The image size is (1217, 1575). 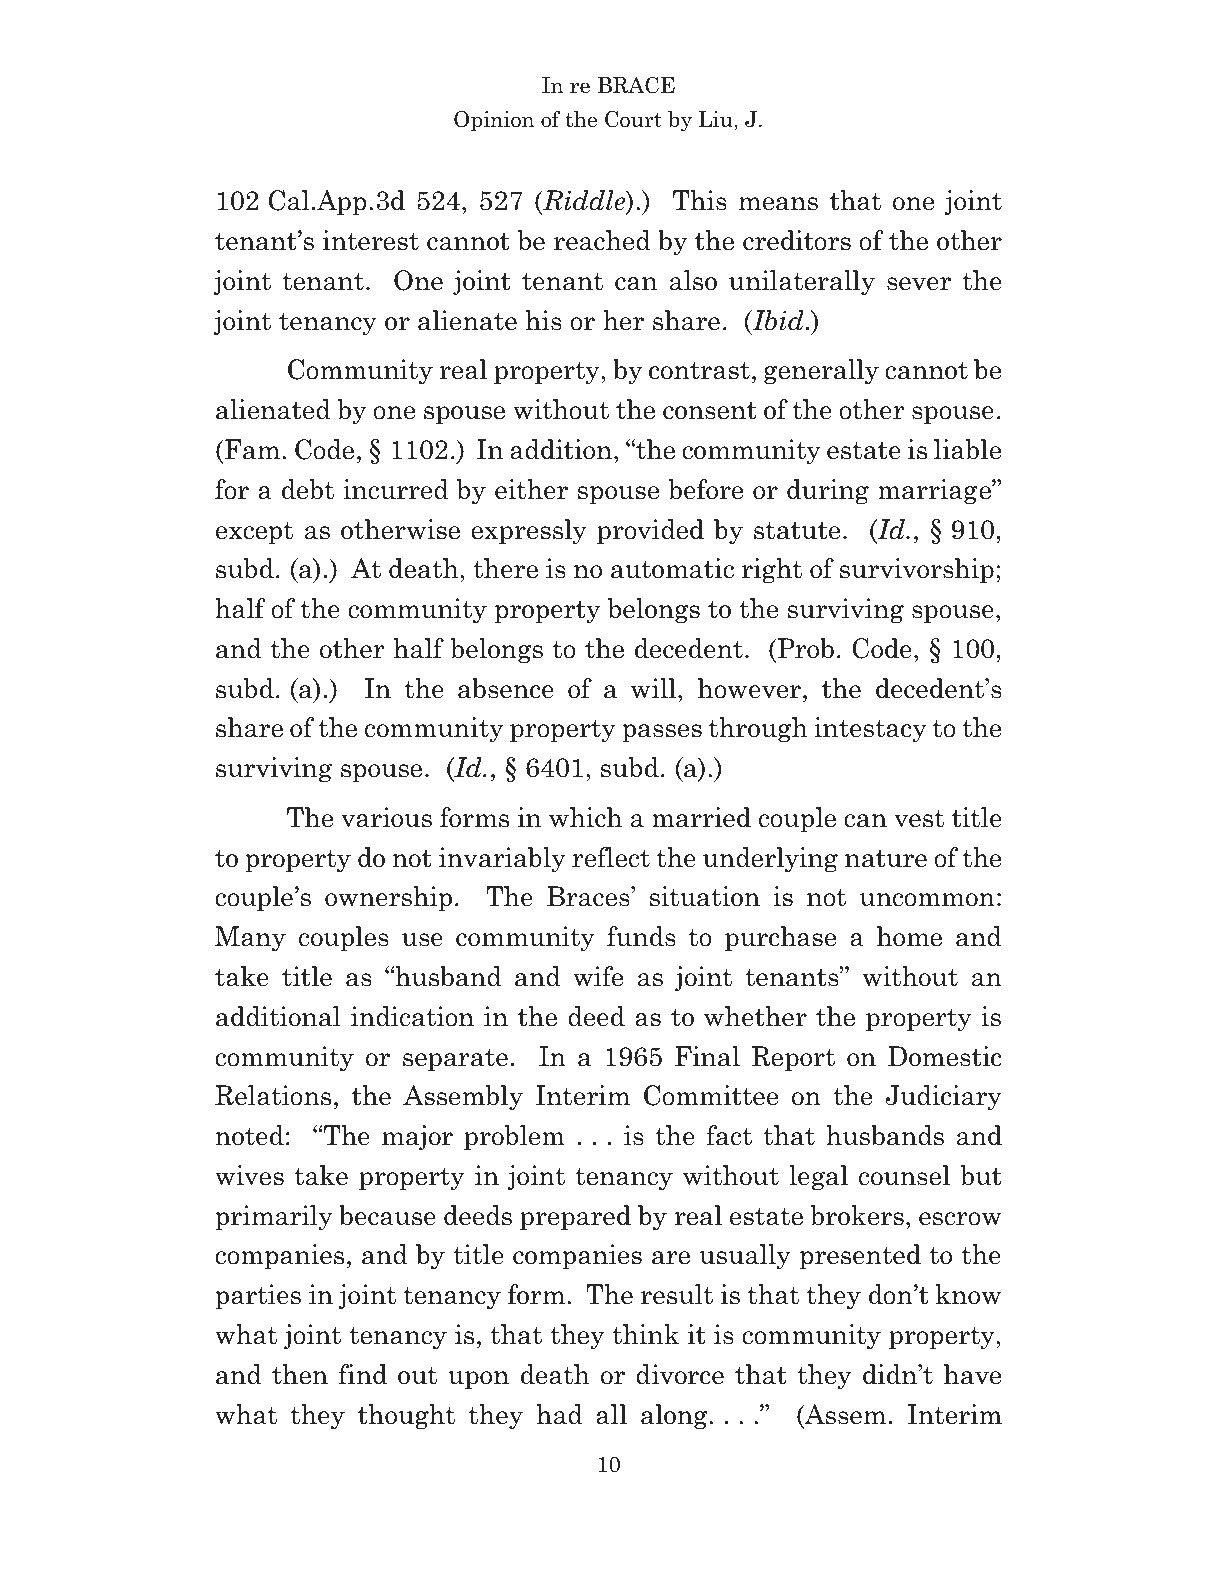 I want to click on passes, so click(x=662, y=733).
